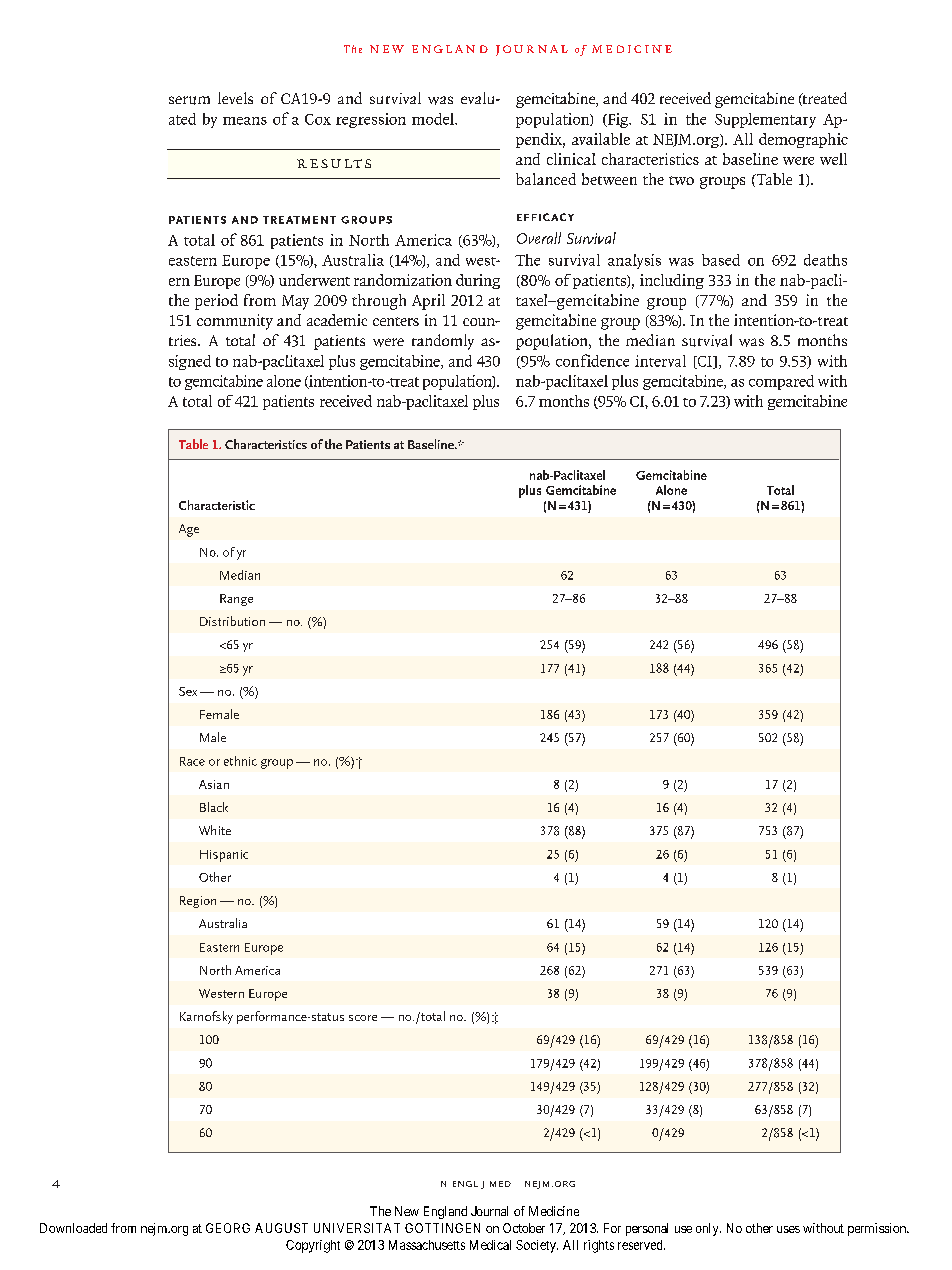  What do you see at coordinates (228, 1228) in the page?
I see `GEORG` at bounding box center [228, 1228].
